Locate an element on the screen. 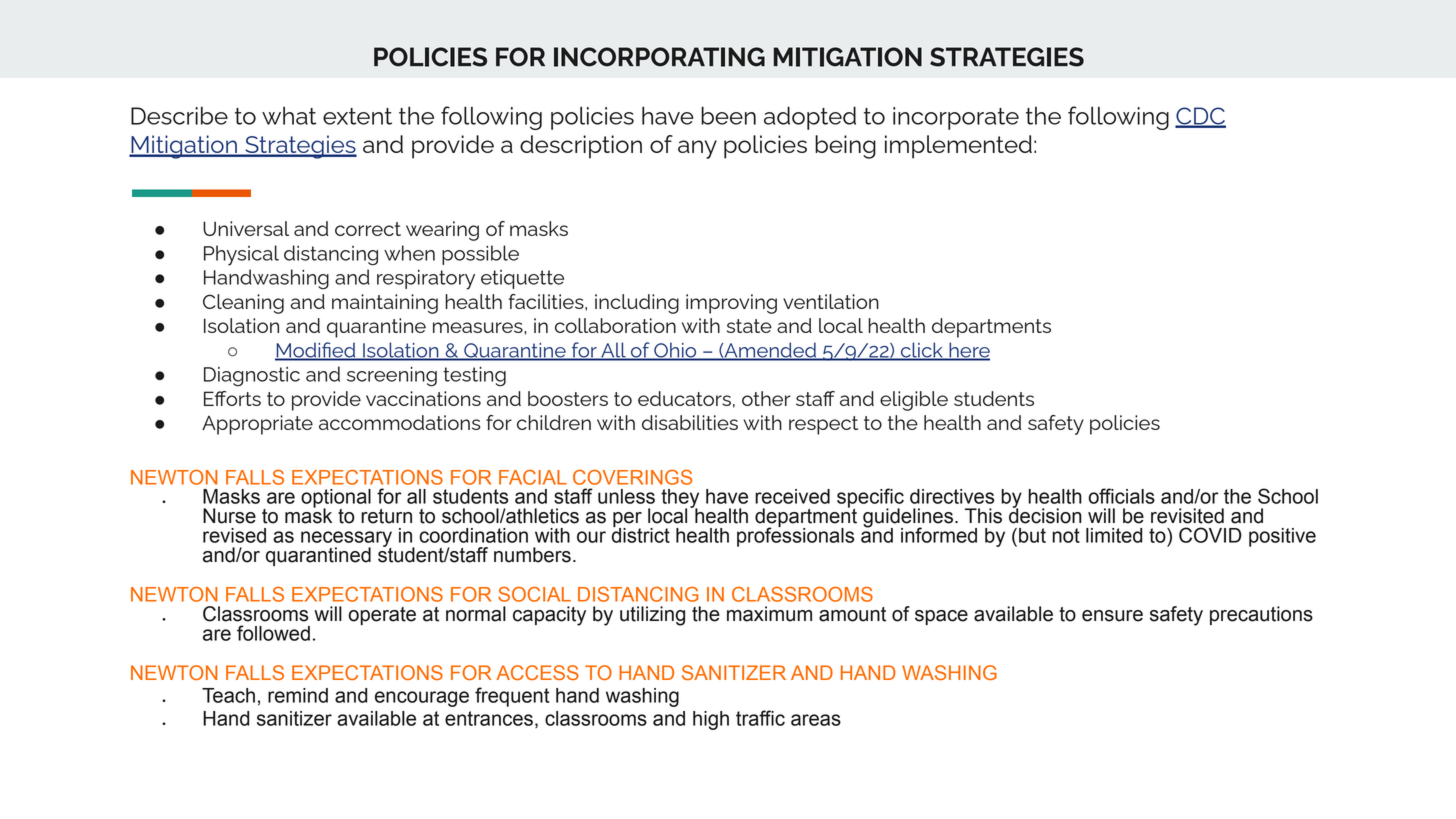 The width and height of the screenshot is (1456, 819). CDC is located at coordinates (1200, 117).
